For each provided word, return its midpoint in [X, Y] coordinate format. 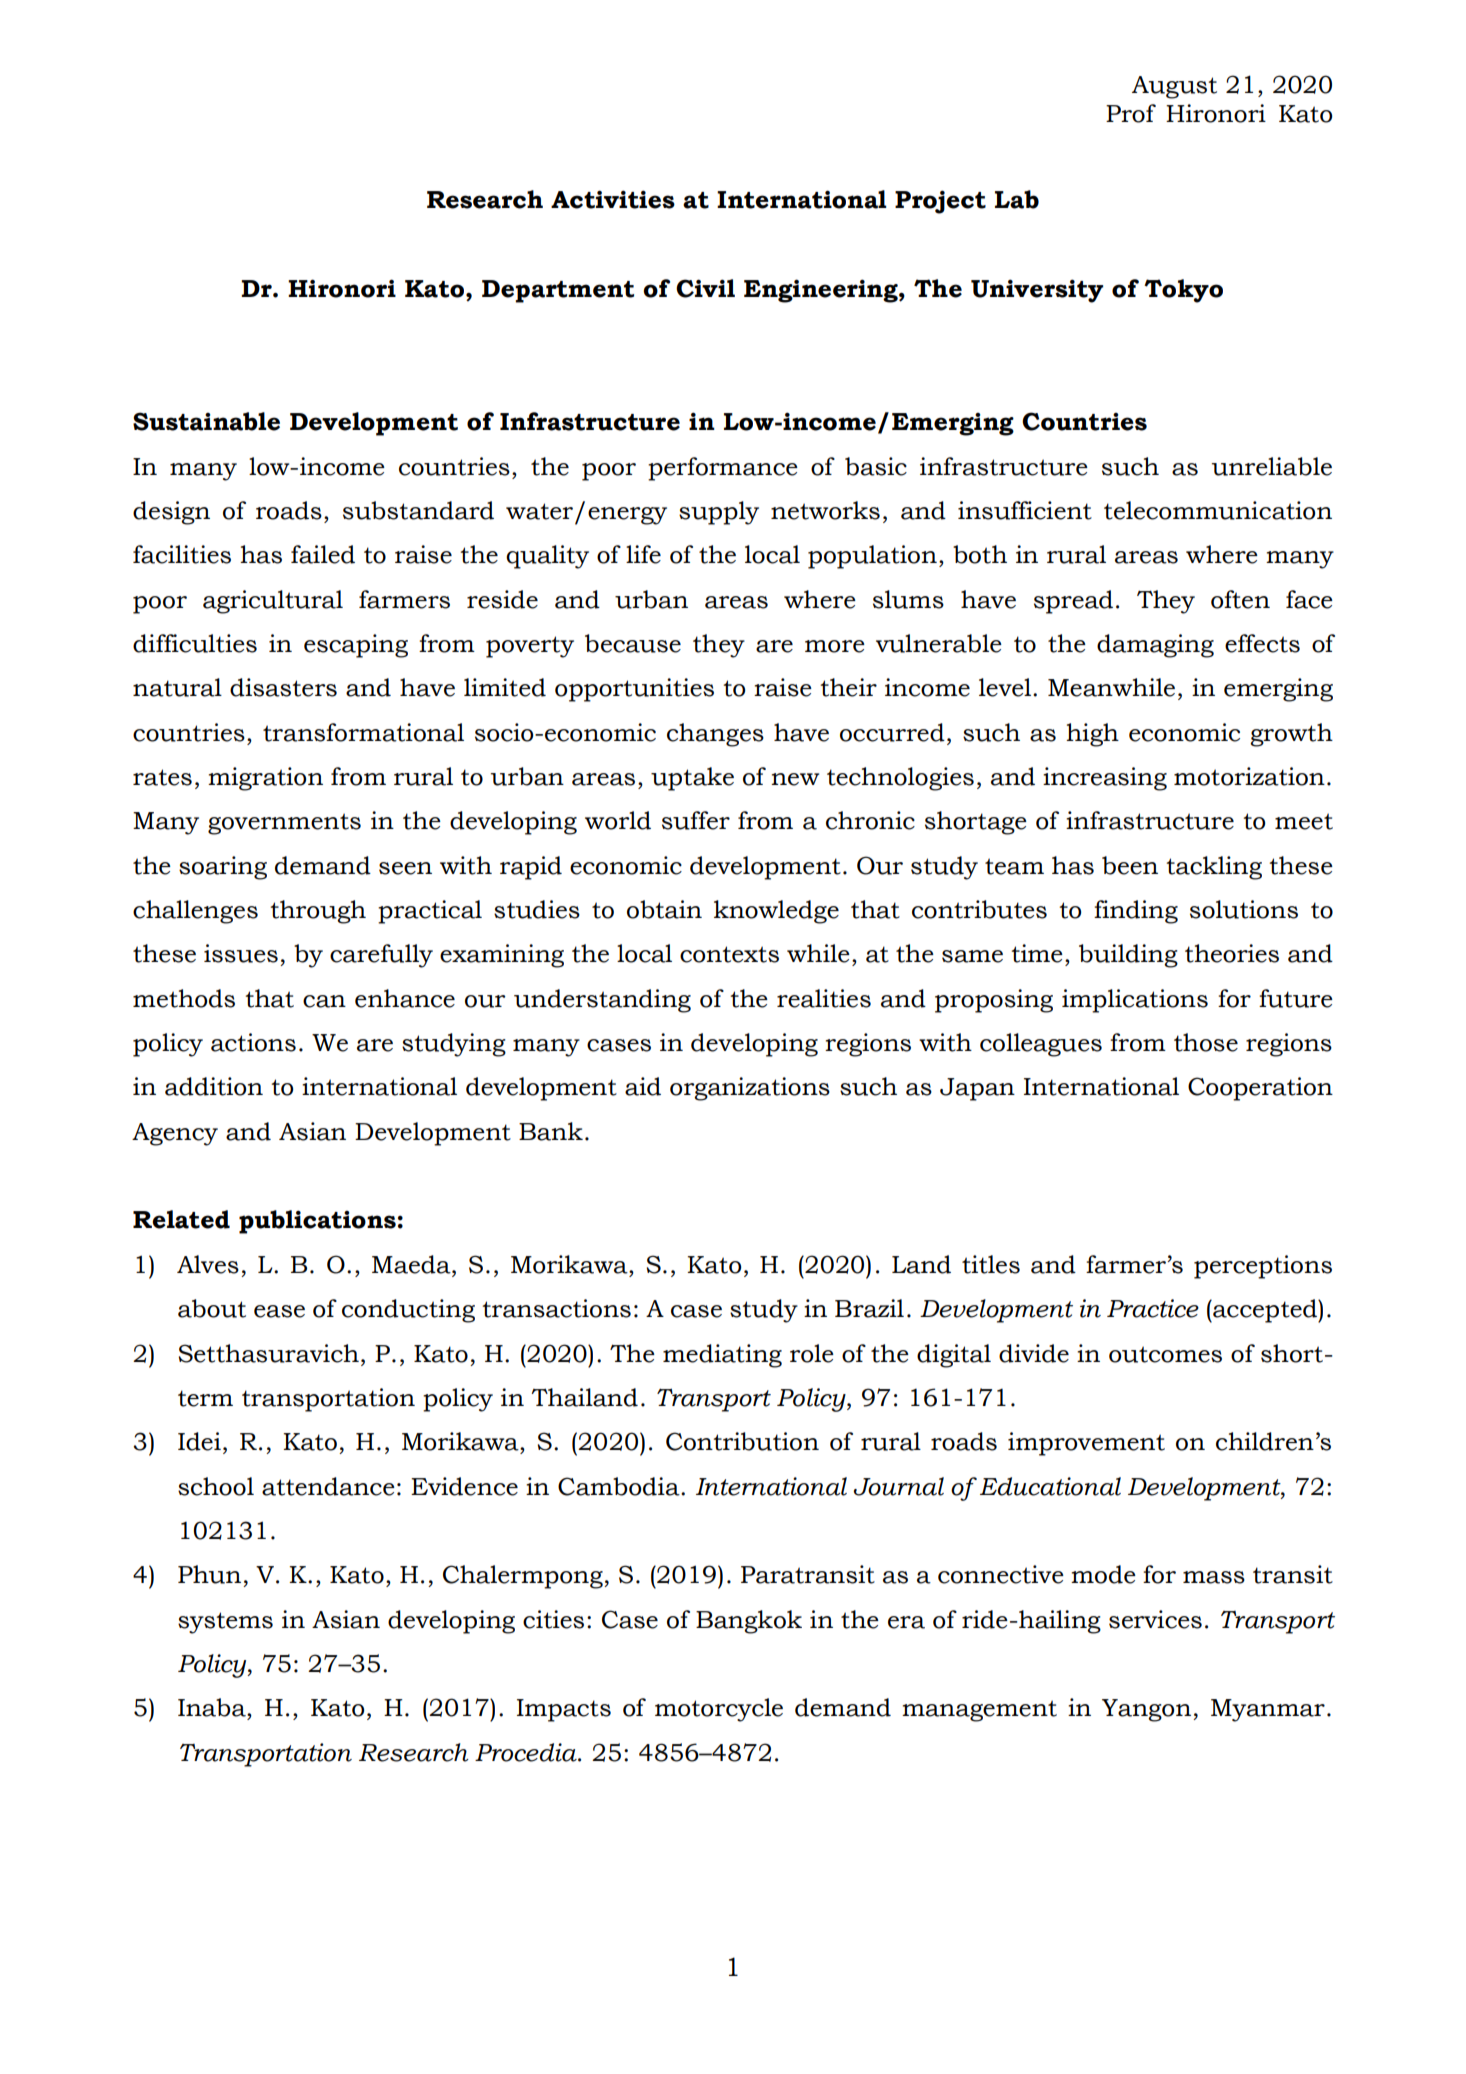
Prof [1131, 113]
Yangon [1148, 1710]
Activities [613, 199]
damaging [1155, 646]
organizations [750, 1089]
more [835, 646]
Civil [705, 288]
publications [317, 1222]
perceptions [1263, 1267]
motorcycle [719, 1710]
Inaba [213, 1707]
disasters [283, 687]
